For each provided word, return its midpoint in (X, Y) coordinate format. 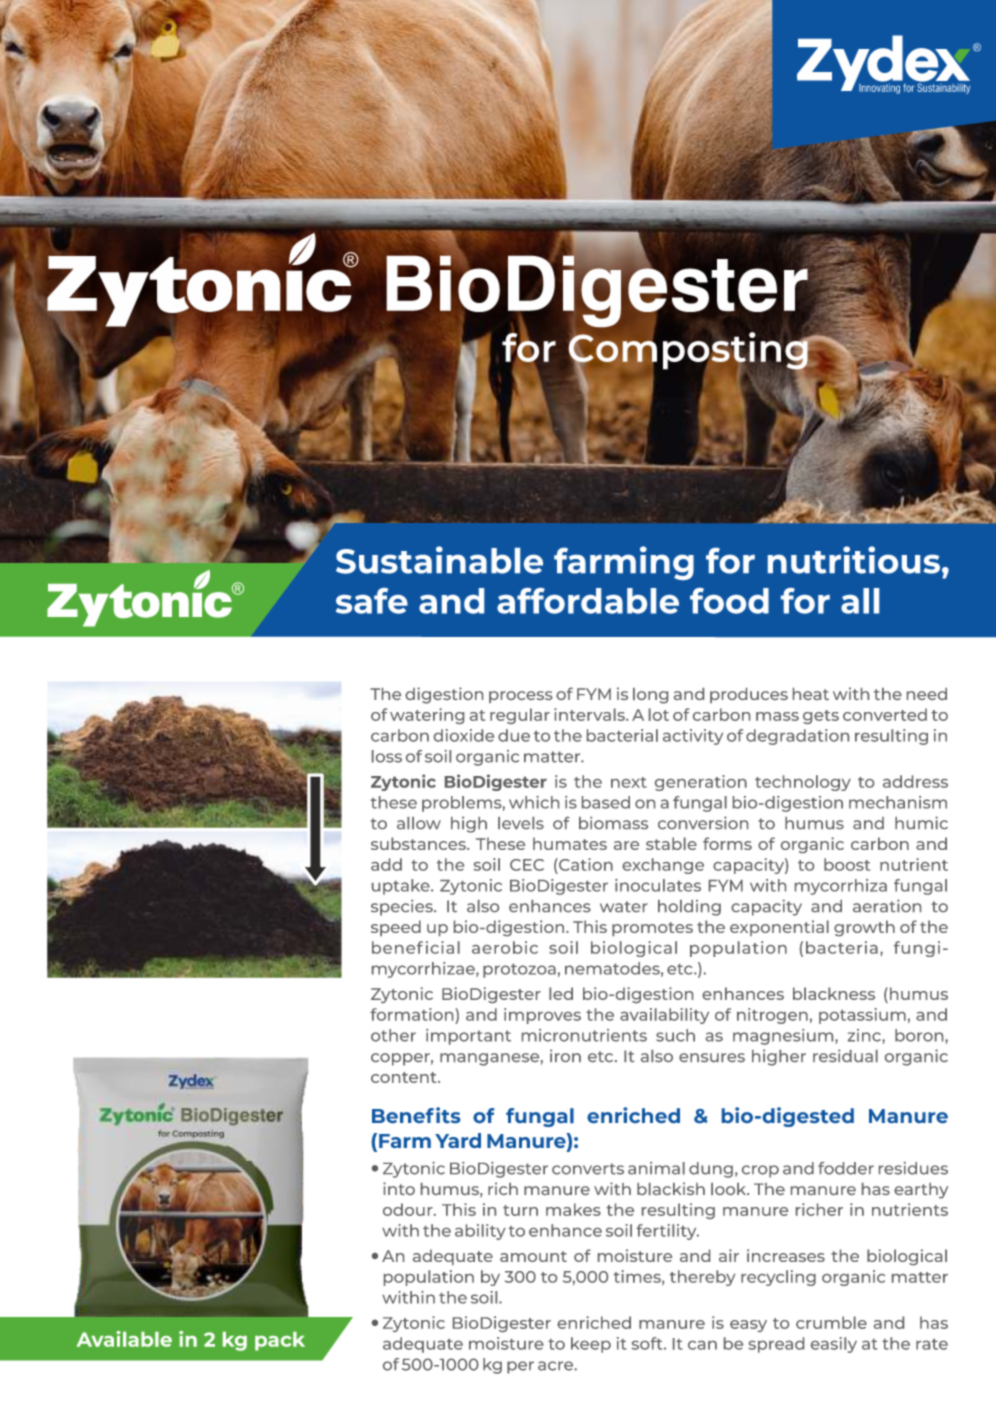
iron (565, 1055)
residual (845, 1055)
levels (521, 823)
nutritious (854, 560)
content (405, 1077)
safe (372, 601)
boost (847, 864)
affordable (588, 601)
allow (419, 823)
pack (280, 1341)
